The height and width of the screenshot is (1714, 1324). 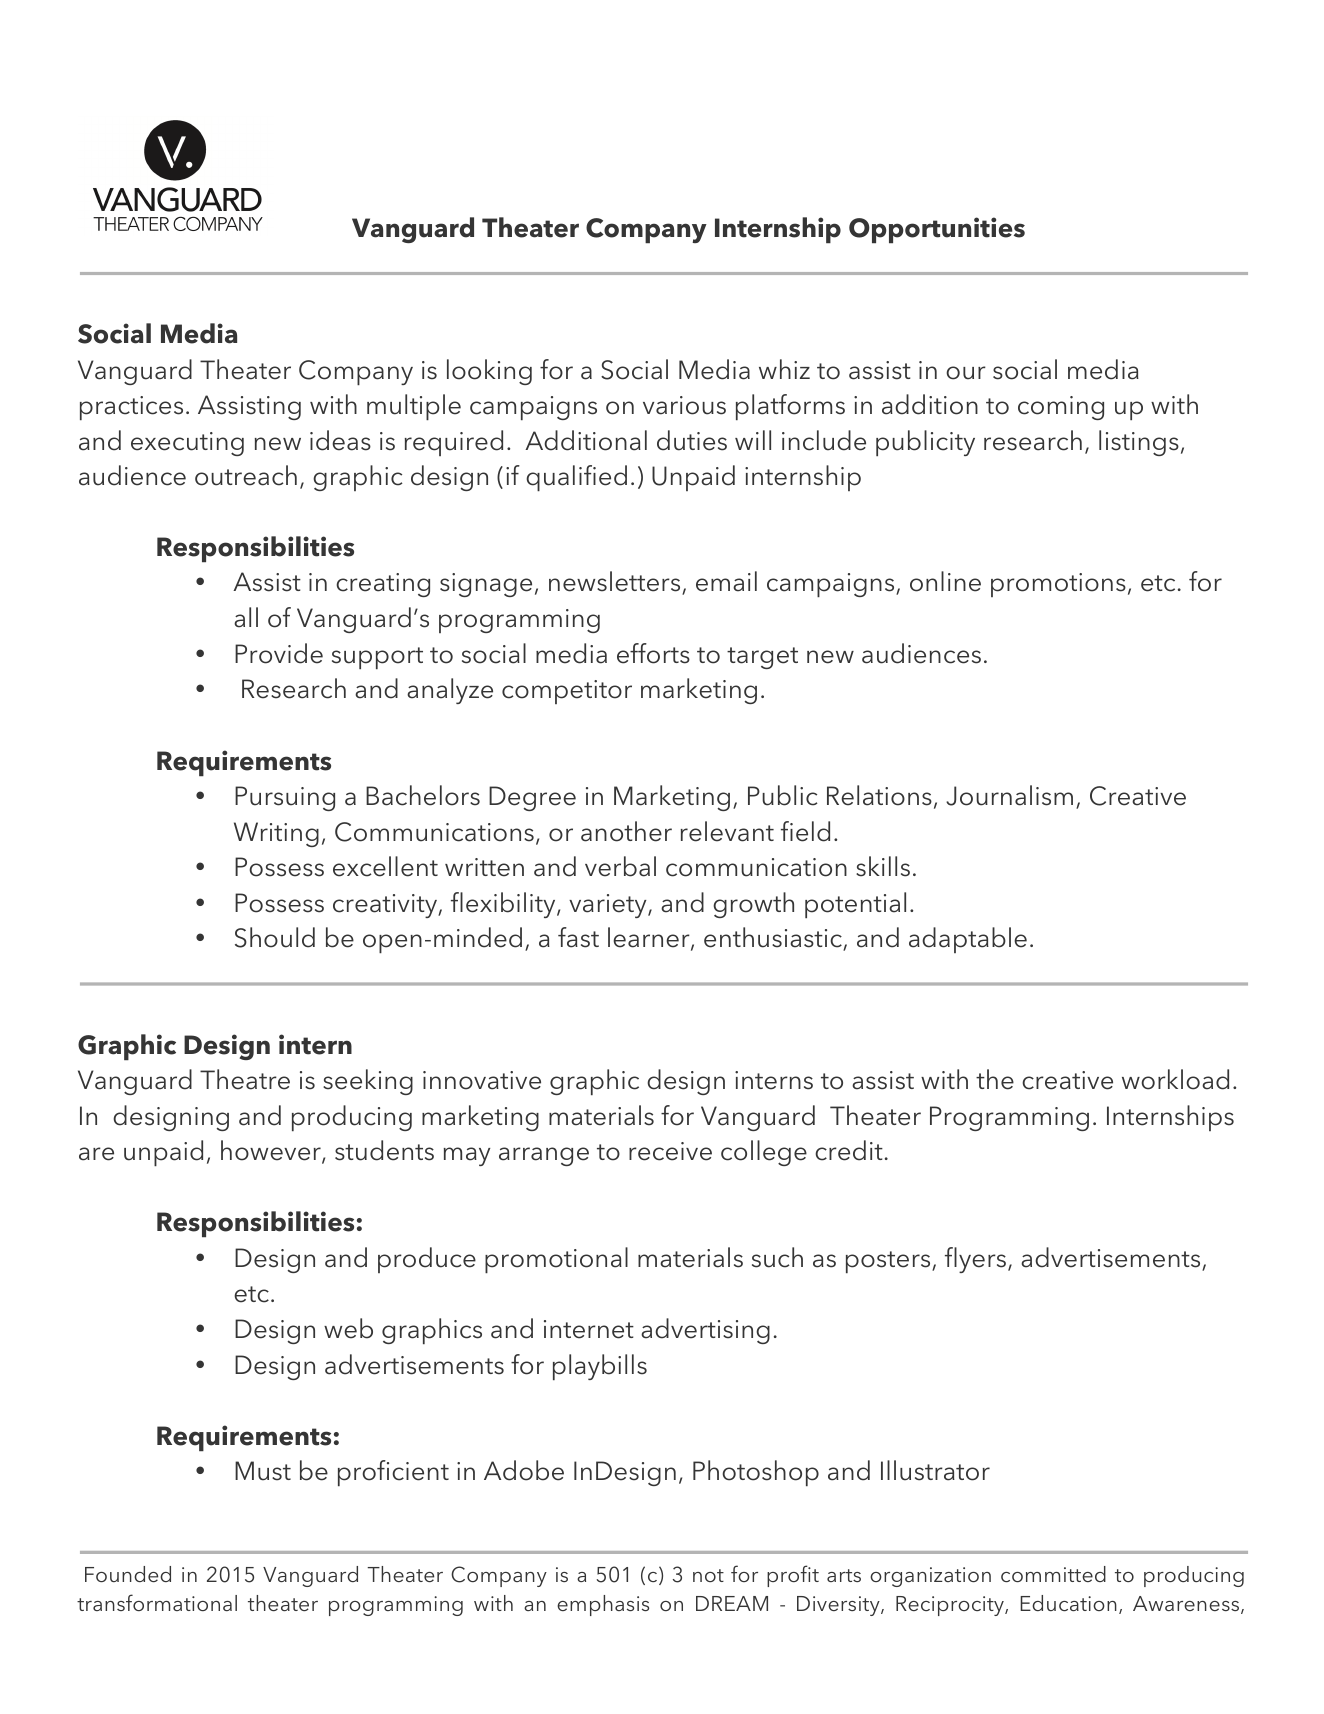 I want to click on adaptable, so click(x=968, y=940).
